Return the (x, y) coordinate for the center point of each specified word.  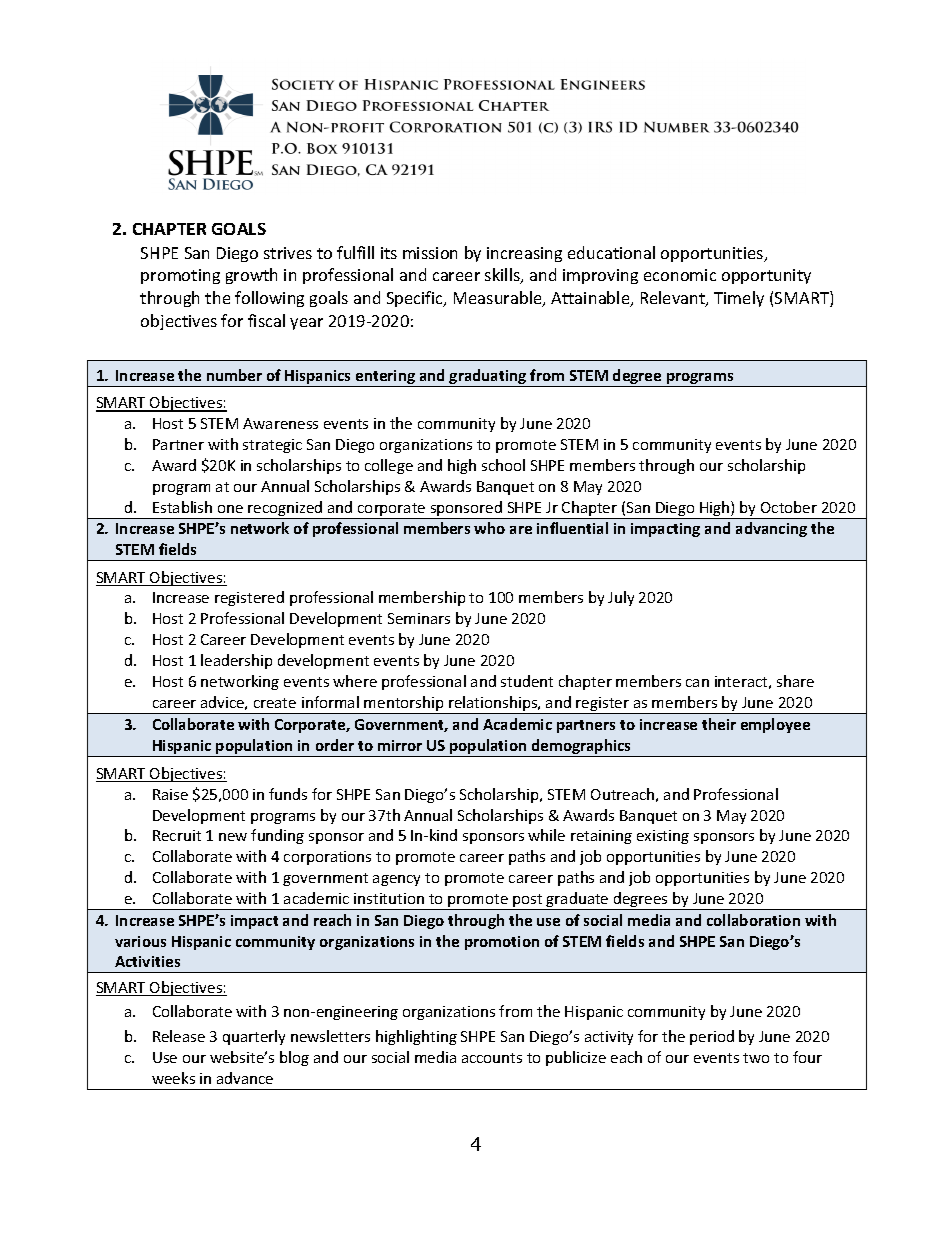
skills (503, 276)
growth (251, 276)
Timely (739, 299)
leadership (236, 661)
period (712, 1037)
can (697, 683)
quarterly (254, 1037)
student (527, 681)
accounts (492, 1058)
